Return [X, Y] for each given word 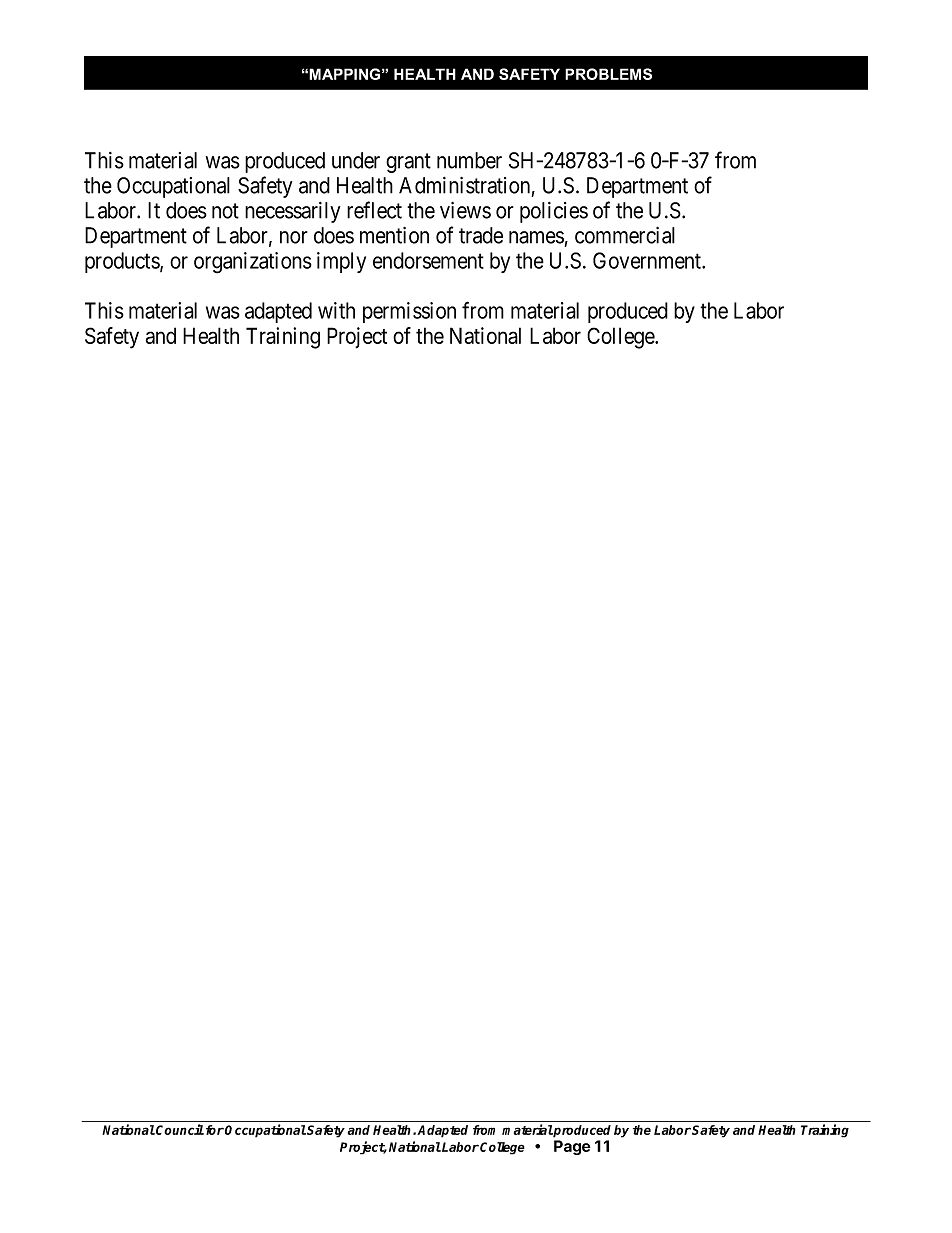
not [225, 211]
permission [409, 312]
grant [408, 163]
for [213, 1130]
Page [572, 1147]
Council [179, 1129]
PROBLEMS [608, 74]
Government [648, 260]
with [336, 310]
